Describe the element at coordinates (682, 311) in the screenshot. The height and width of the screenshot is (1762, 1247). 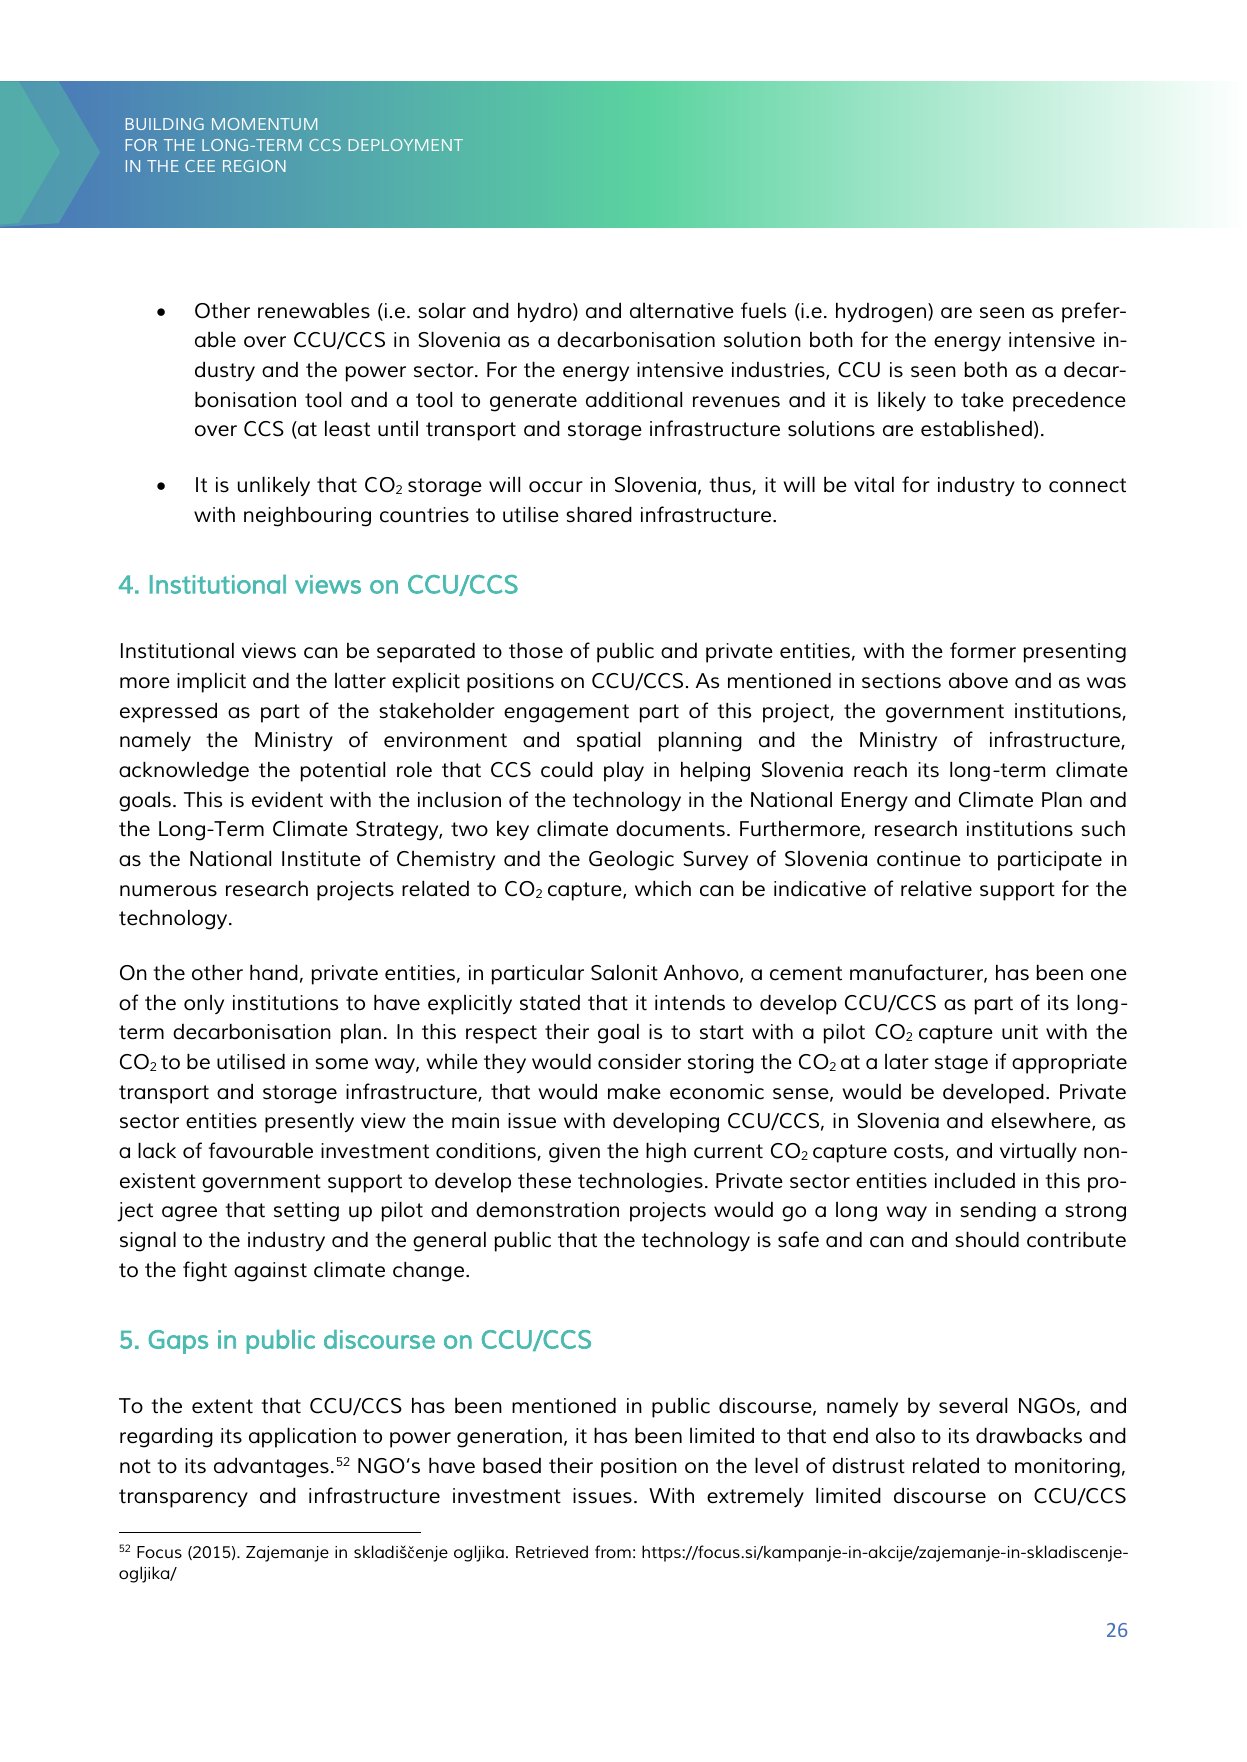
I see `alternative` at that location.
